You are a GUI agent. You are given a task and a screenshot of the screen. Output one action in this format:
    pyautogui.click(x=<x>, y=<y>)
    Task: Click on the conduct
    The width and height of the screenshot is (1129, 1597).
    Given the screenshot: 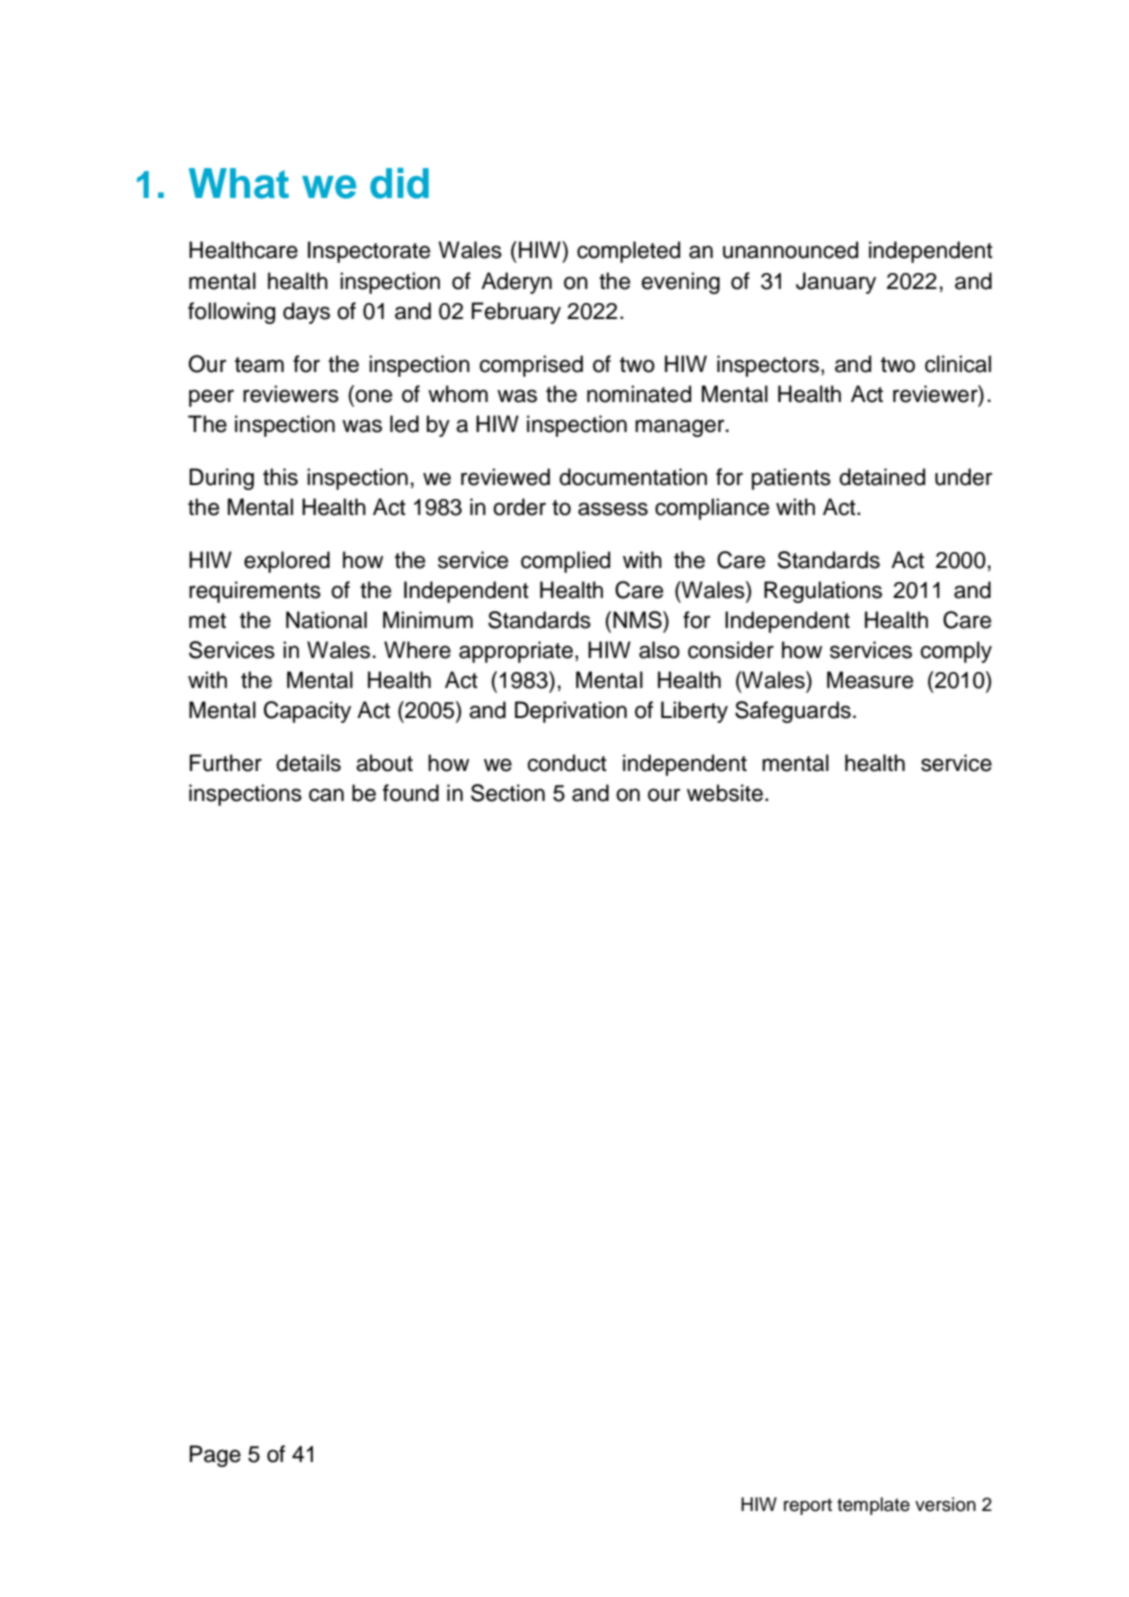 What is the action you would take?
    pyautogui.click(x=567, y=763)
